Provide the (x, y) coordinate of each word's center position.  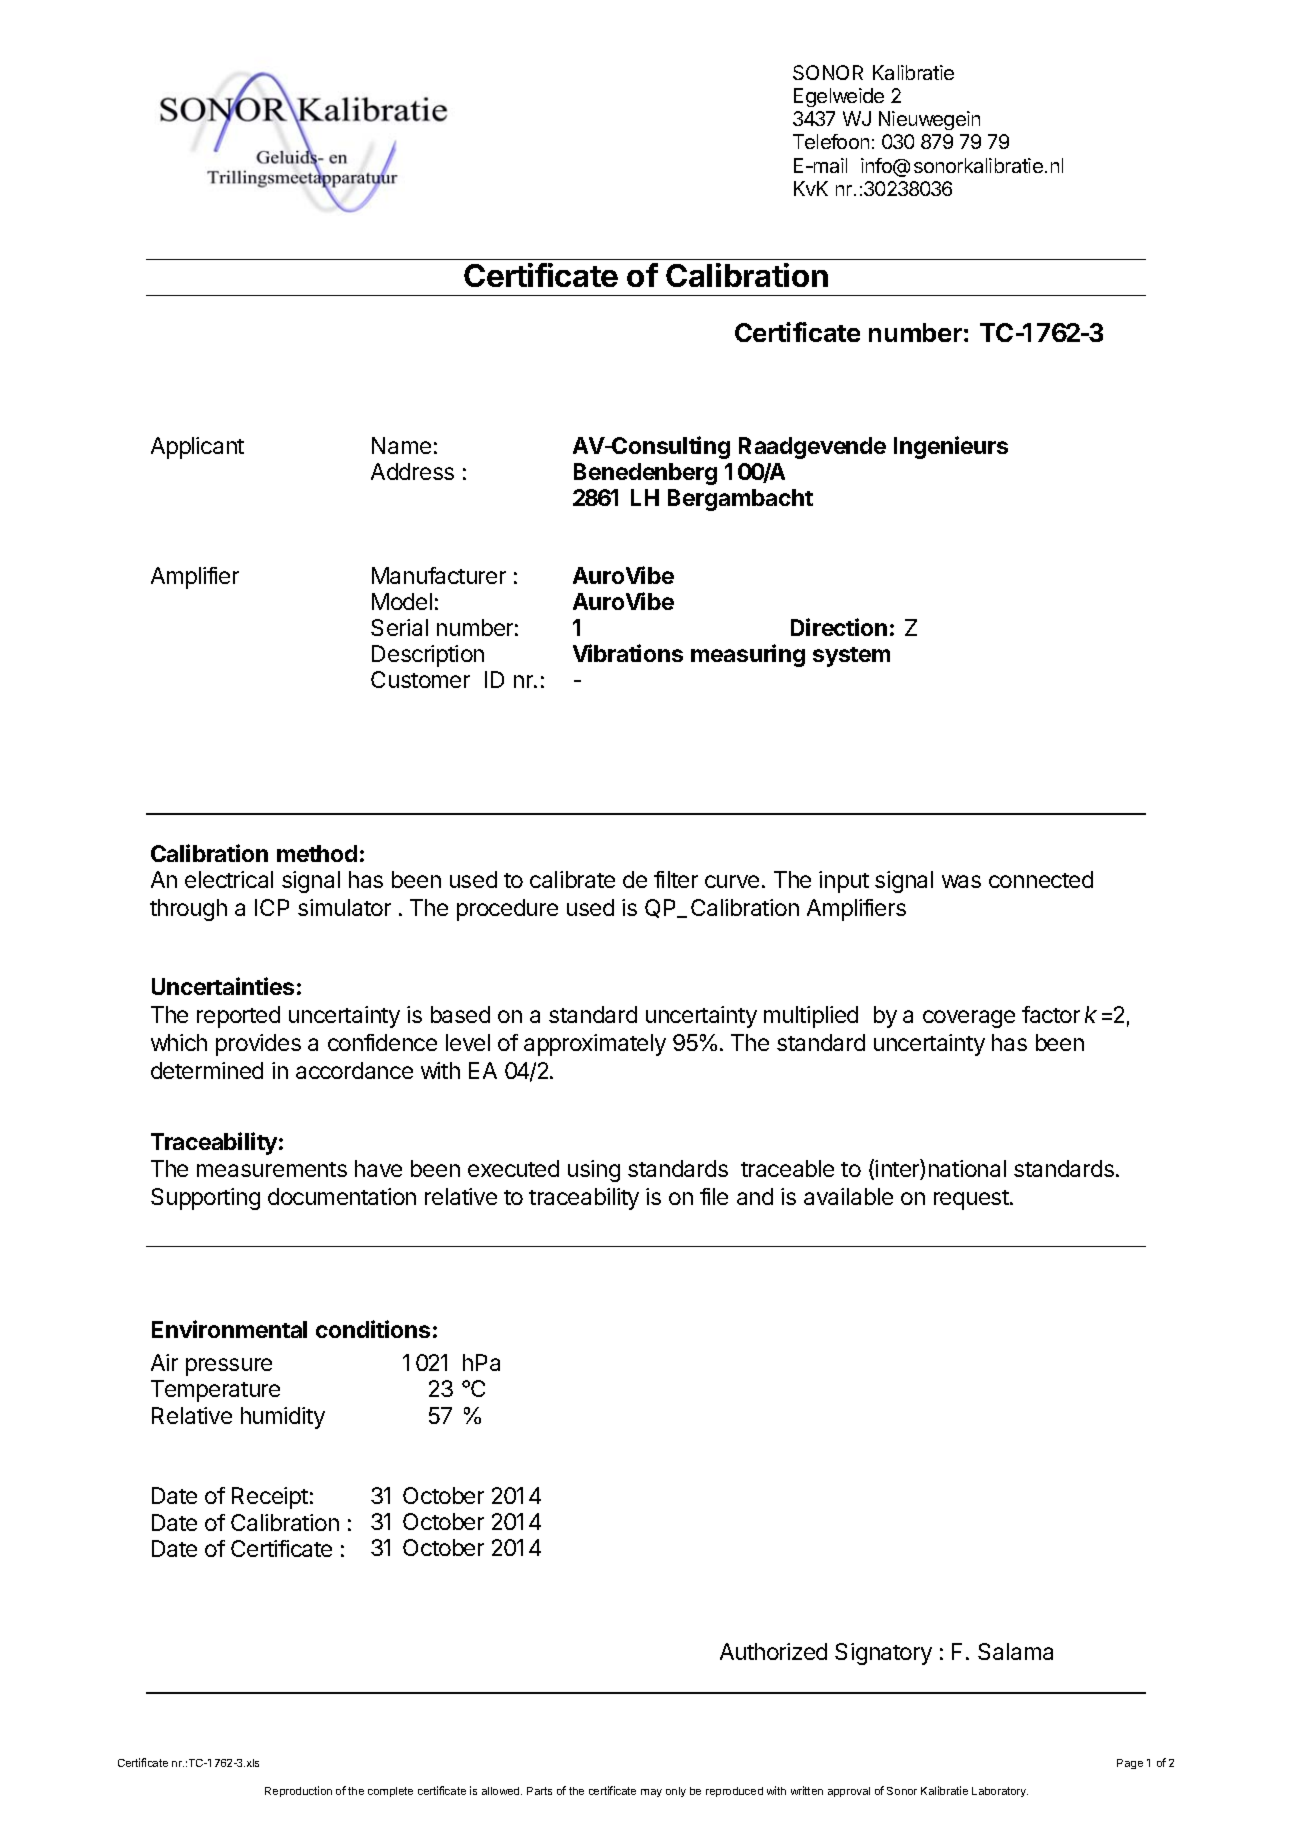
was (961, 881)
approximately (595, 1045)
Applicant (197, 448)
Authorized (773, 1651)
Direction (839, 627)
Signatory (883, 1654)
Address (412, 471)
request (972, 1200)
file (714, 1196)
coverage (969, 1019)
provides (258, 1045)
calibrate (572, 879)
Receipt (270, 1498)
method (317, 853)
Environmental (229, 1329)
